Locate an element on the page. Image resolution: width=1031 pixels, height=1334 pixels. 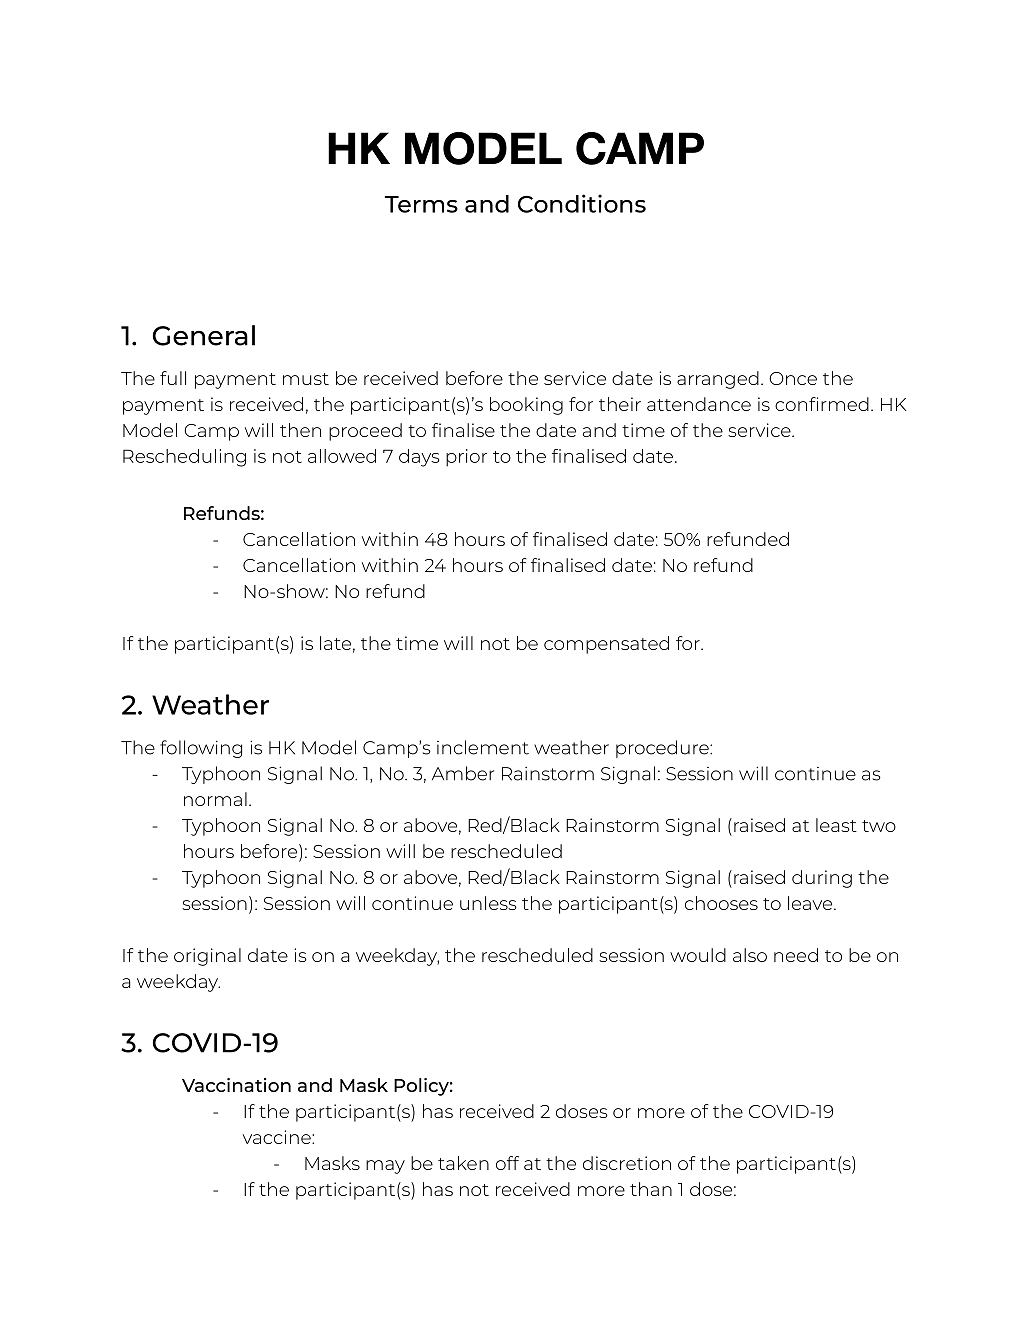
procedure is located at coordinates (663, 749).
